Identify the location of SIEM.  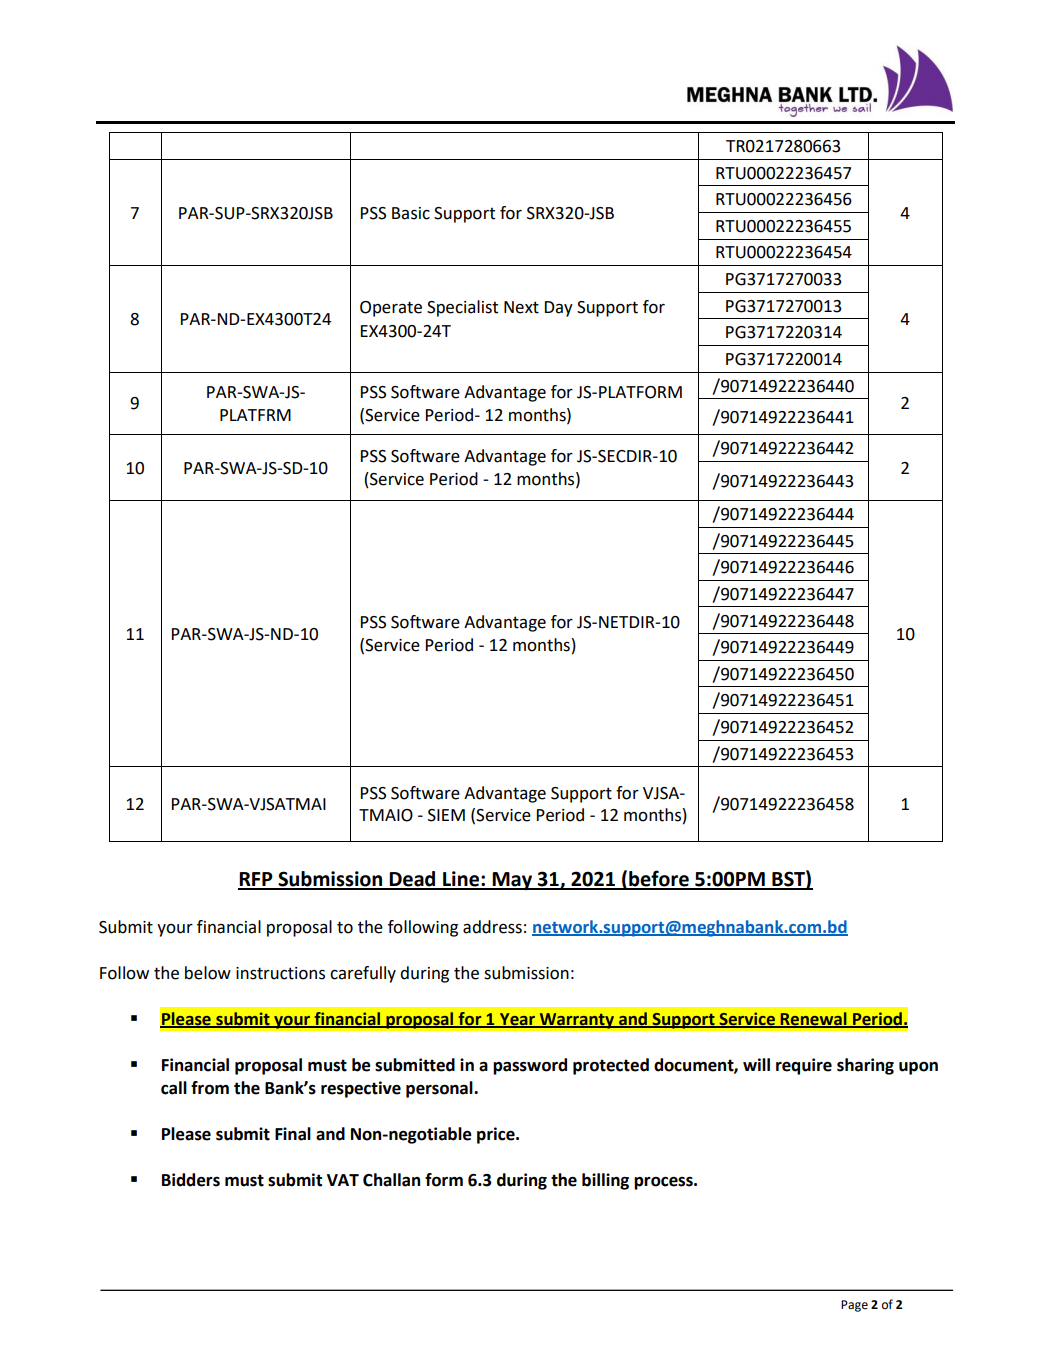
(446, 815).
